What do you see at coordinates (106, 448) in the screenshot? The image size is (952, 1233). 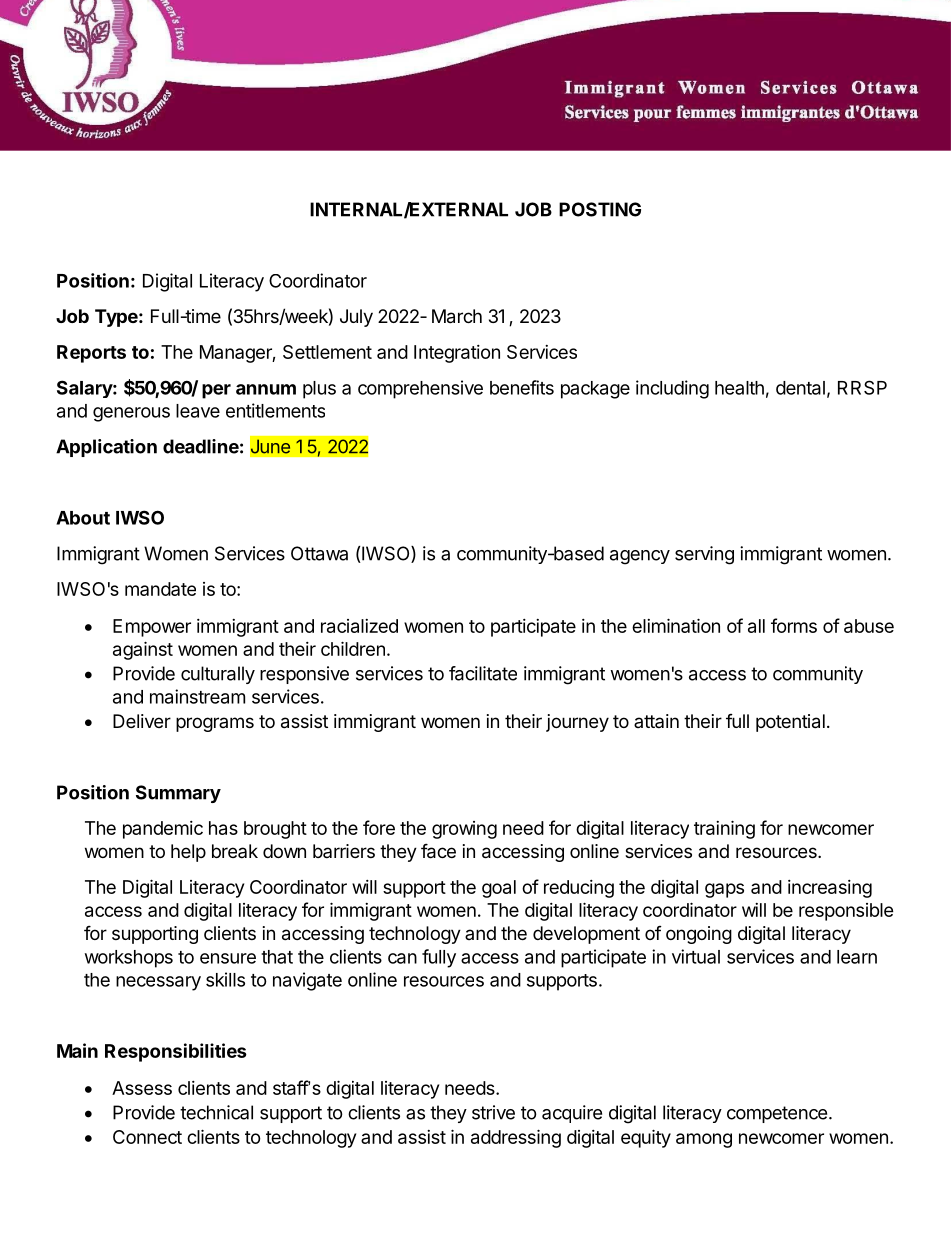 I see `Application` at bounding box center [106, 448].
